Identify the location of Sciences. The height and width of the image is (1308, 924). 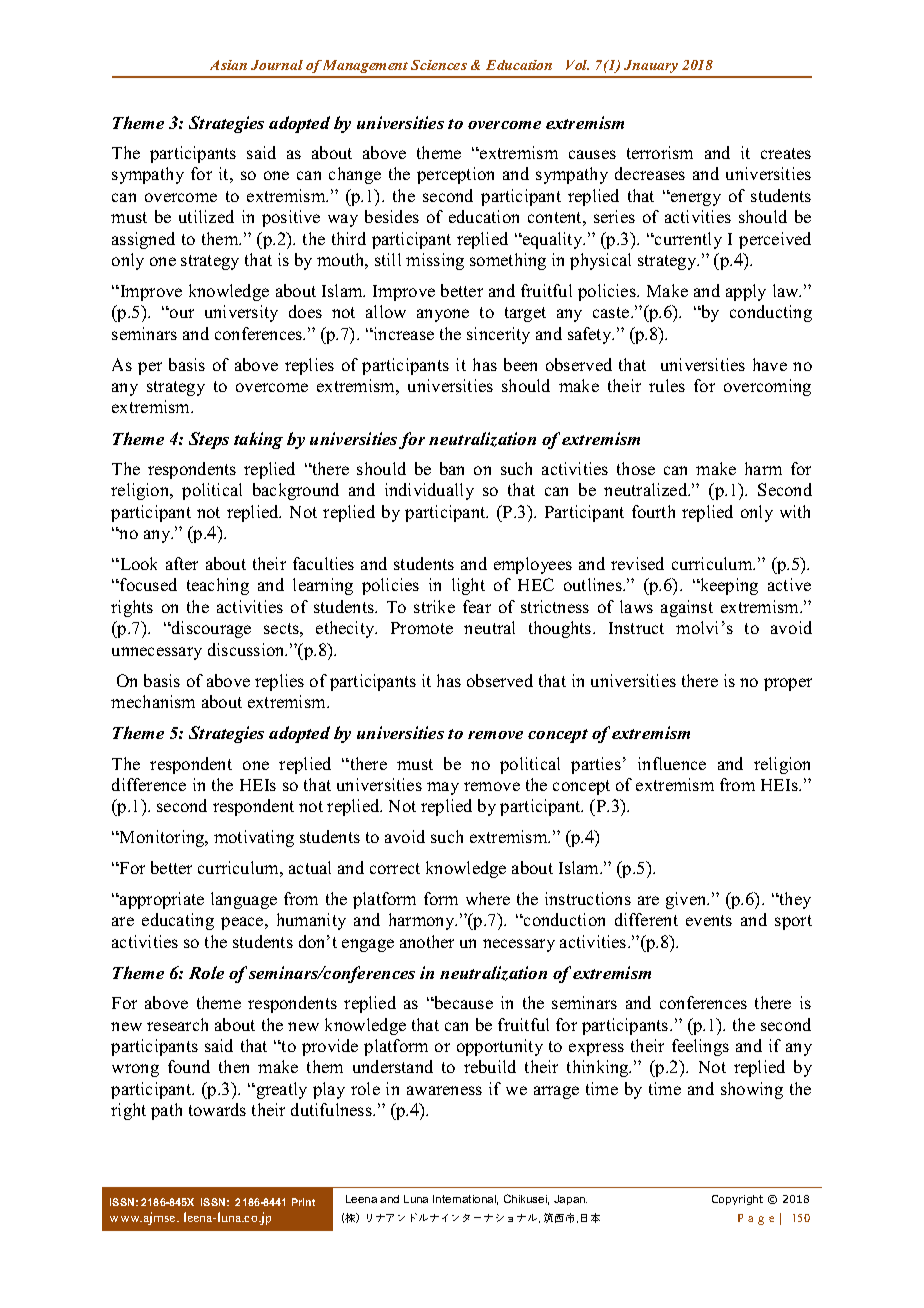
(439, 65).
